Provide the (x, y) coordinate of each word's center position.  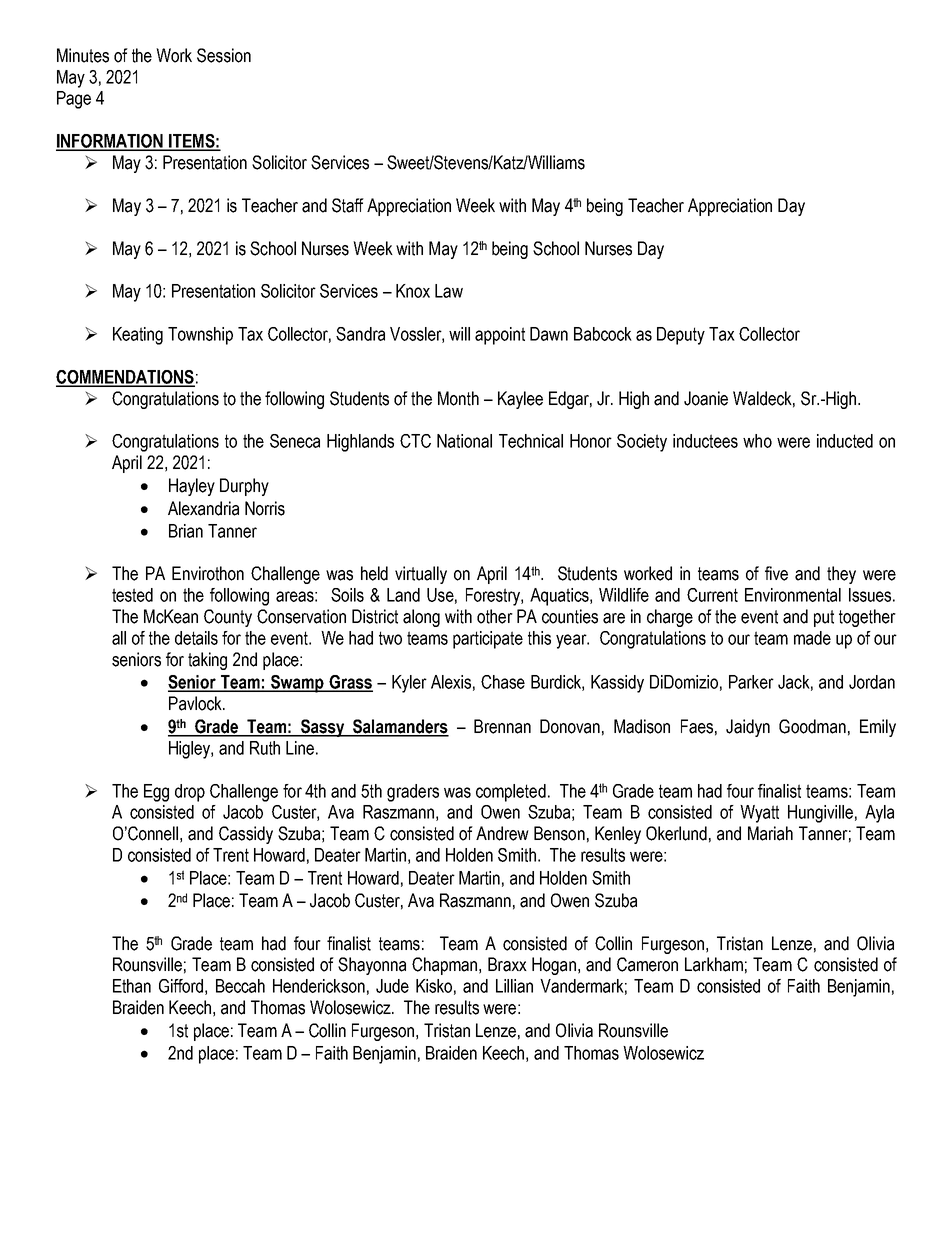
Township (200, 336)
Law (449, 291)
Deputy (681, 336)
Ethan (132, 986)
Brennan (502, 726)
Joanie (706, 398)
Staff (348, 205)
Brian (186, 531)
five (776, 573)
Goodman (812, 726)
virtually (421, 575)
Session (224, 55)
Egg (156, 793)
